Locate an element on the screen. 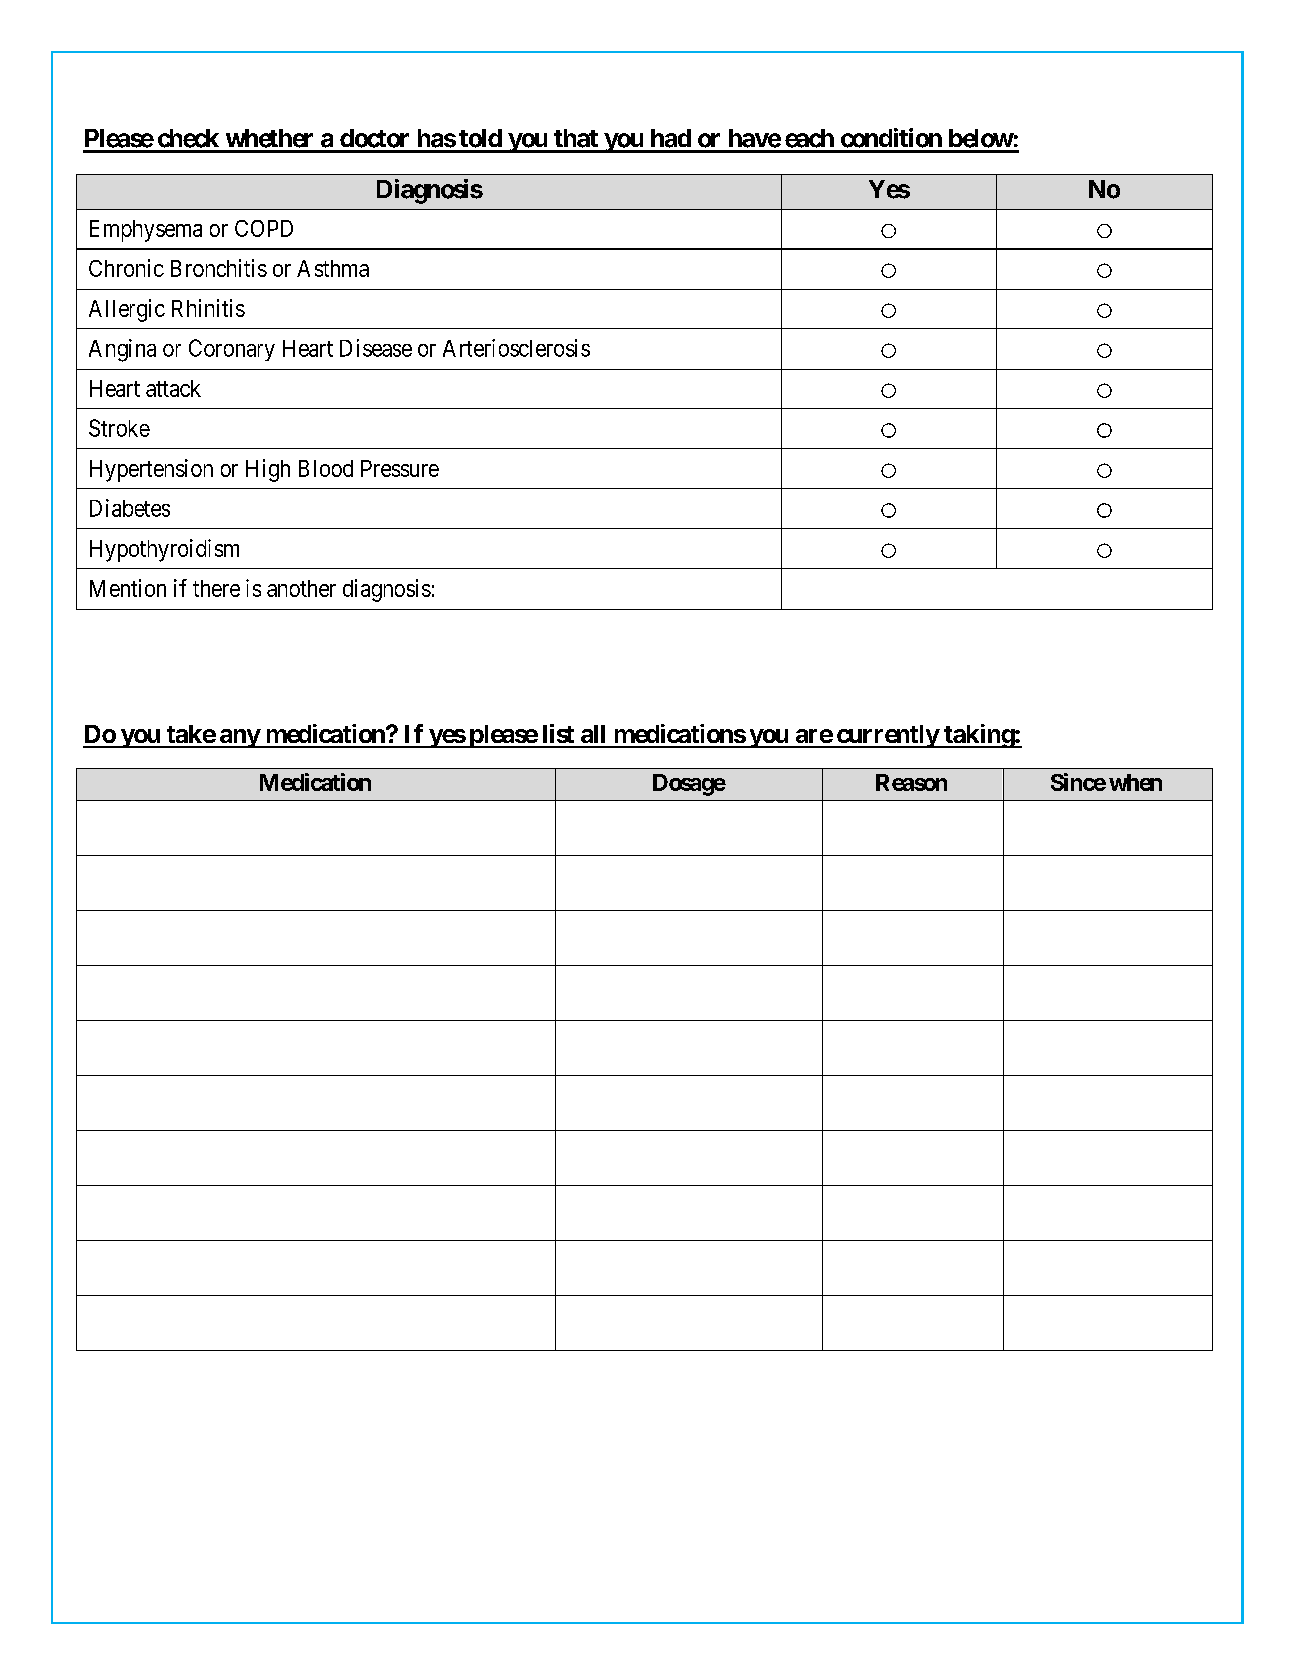 Image resolution: width=1294 pixels, height=1675 pixels. any is located at coordinates (239, 738).
